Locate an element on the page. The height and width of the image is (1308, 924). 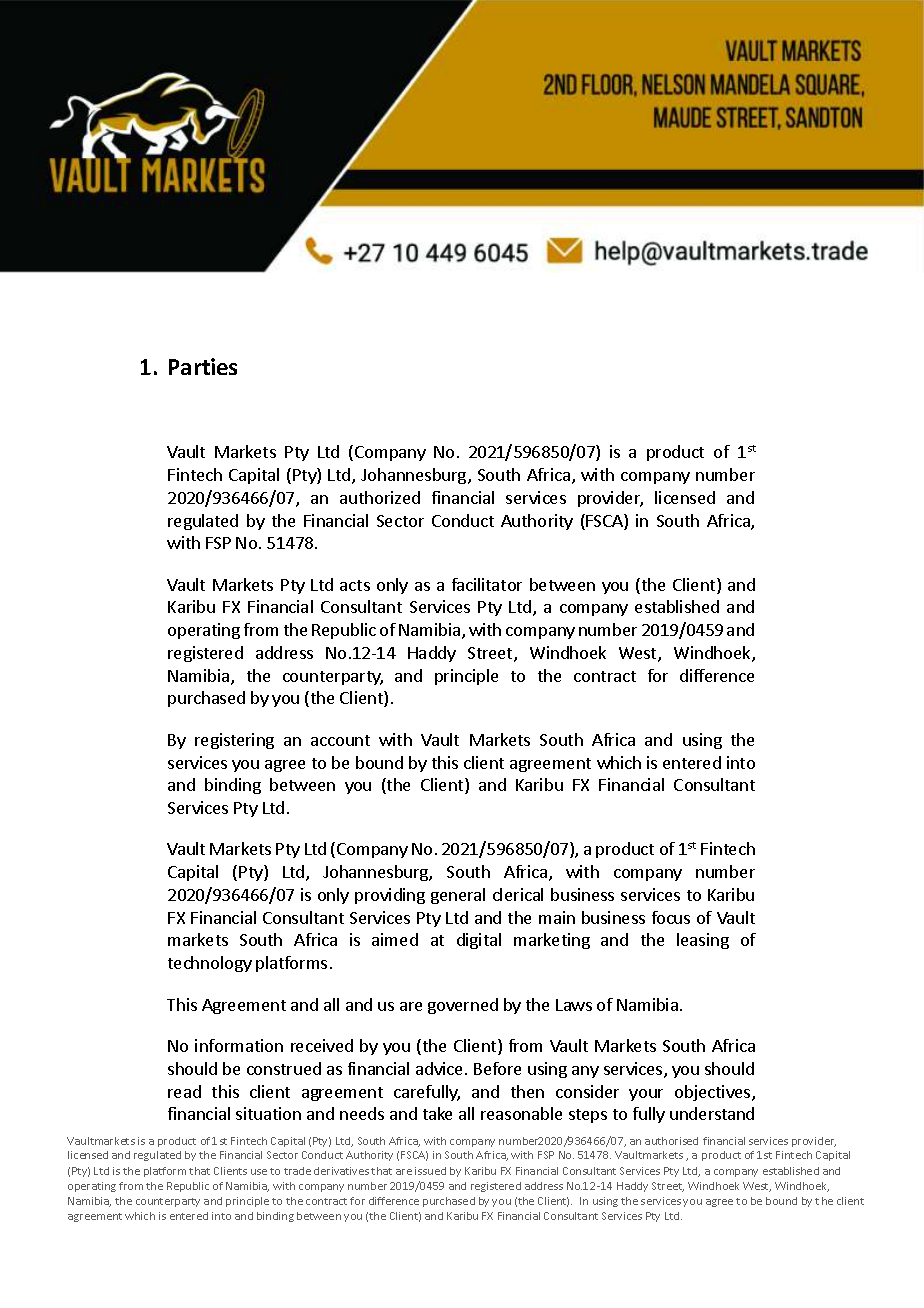
registering is located at coordinates (234, 741).
